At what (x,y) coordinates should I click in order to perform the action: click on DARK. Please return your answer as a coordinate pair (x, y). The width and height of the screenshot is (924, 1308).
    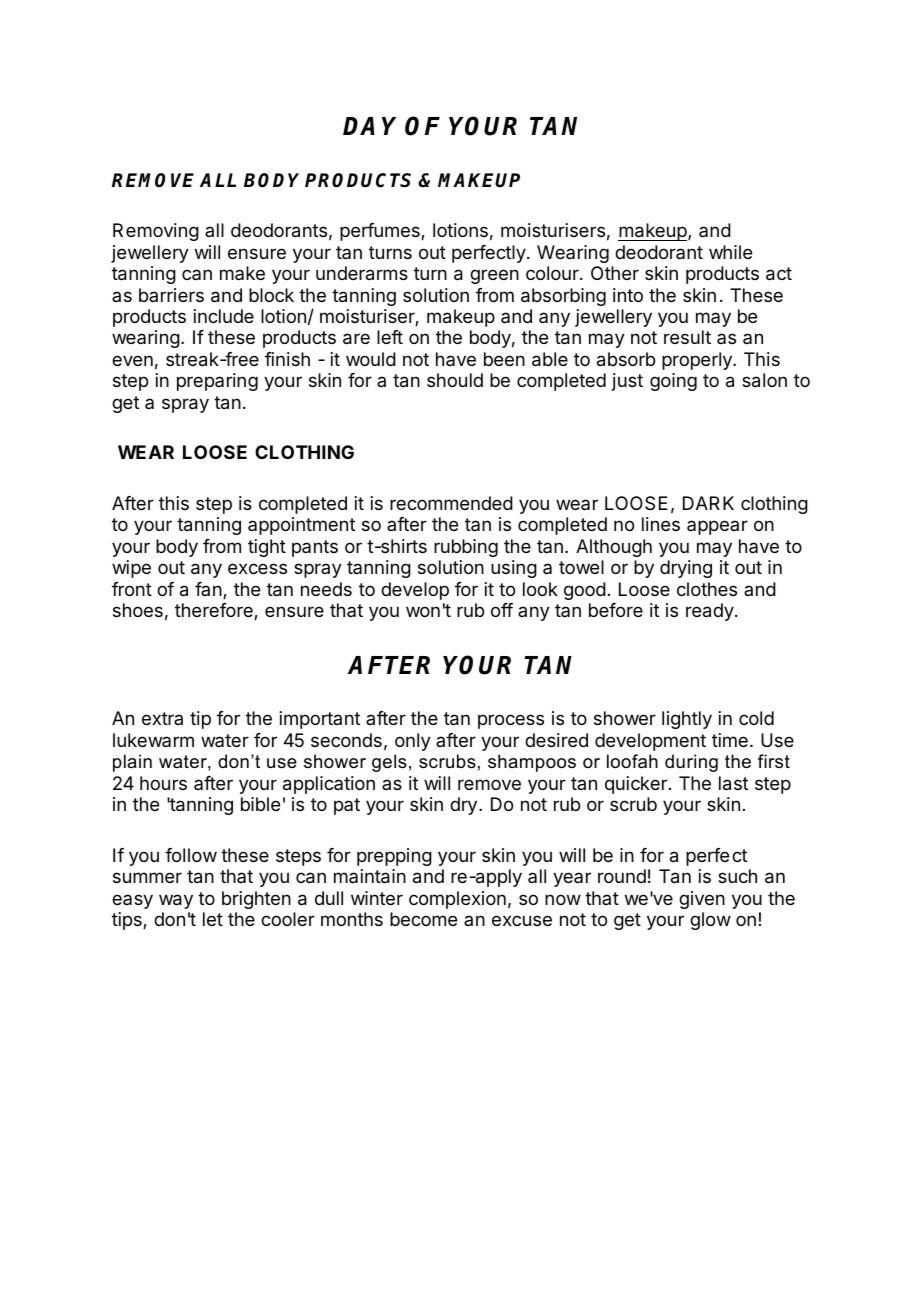
    Looking at the image, I should click on (708, 503).
